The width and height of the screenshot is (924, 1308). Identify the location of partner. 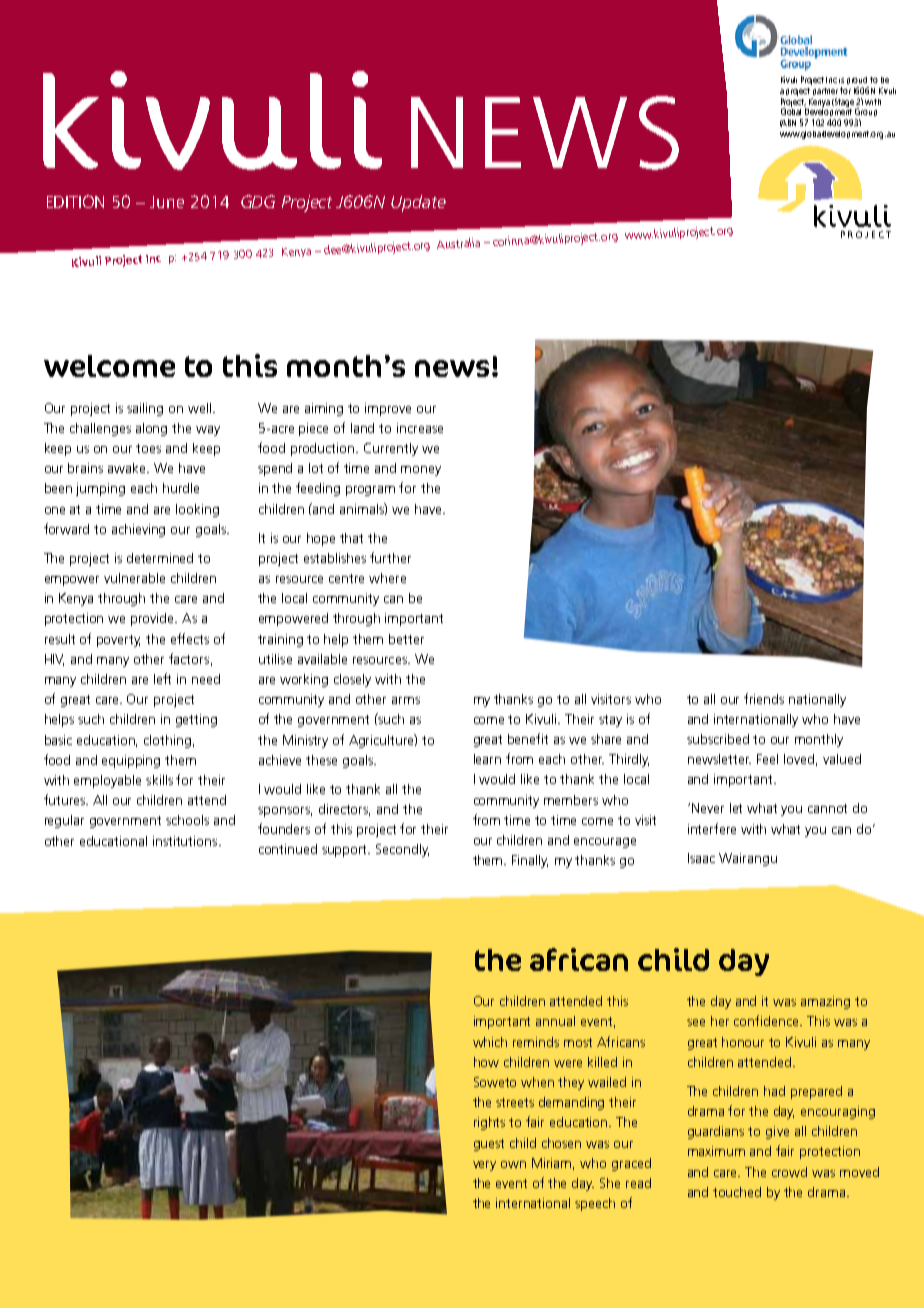
(827, 91).
